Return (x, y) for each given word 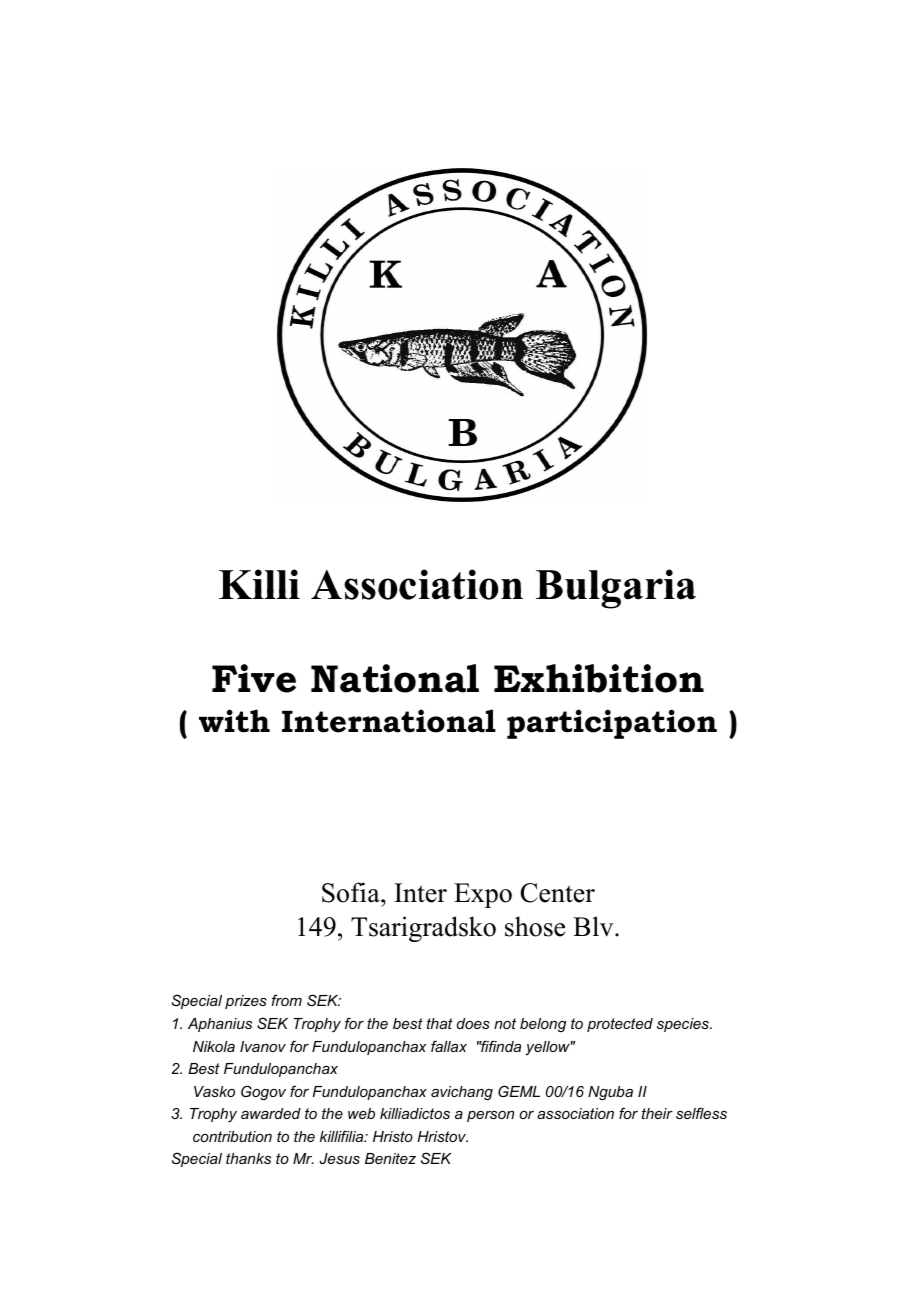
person (490, 1116)
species (684, 1025)
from (286, 1000)
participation (612, 724)
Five (254, 678)
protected (620, 1025)
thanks (248, 1158)
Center (557, 893)
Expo (483, 895)
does (473, 1023)
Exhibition (599, 678)
